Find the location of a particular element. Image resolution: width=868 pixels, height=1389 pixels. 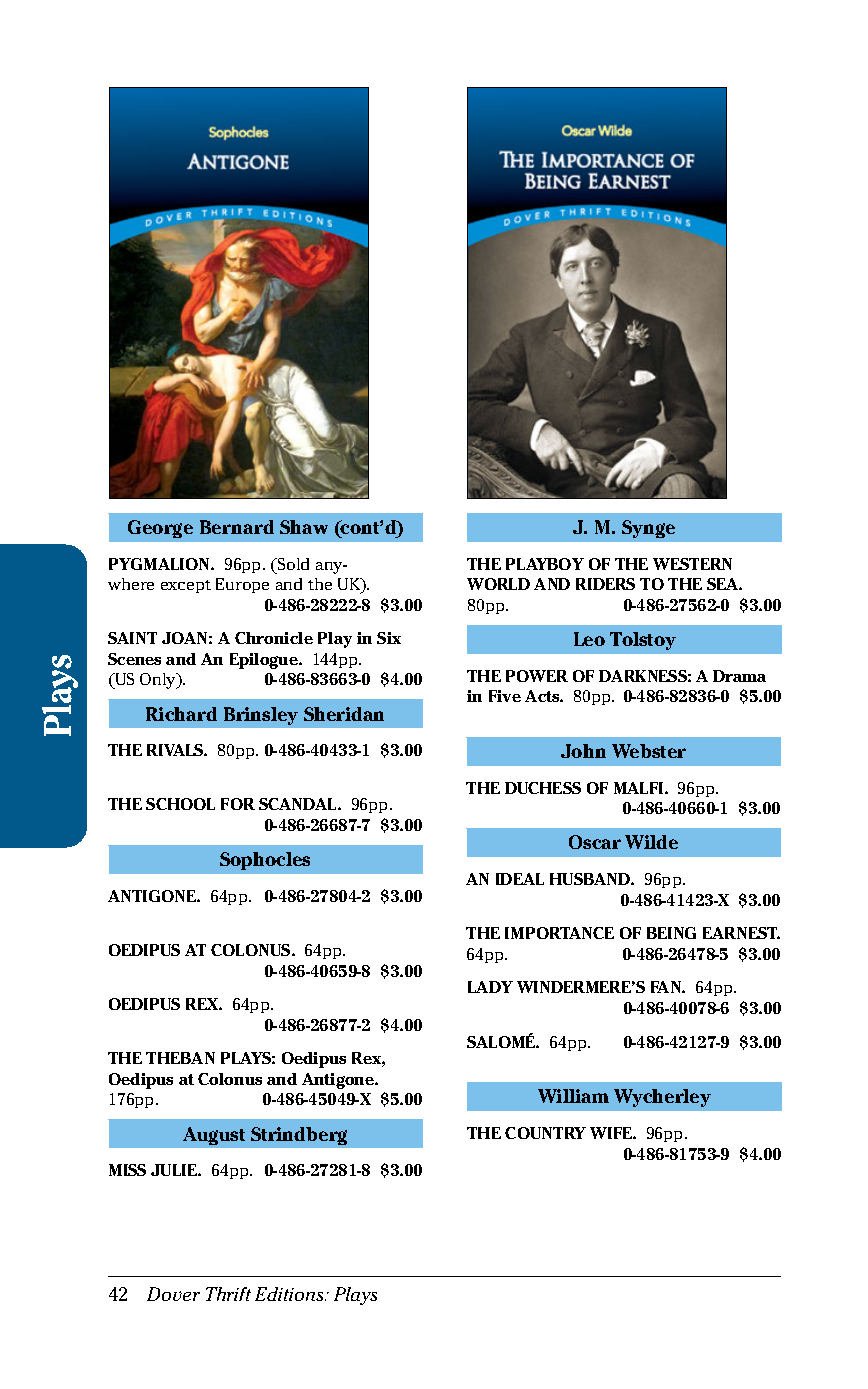

IDEAL is located at coordinates (520, 879).
